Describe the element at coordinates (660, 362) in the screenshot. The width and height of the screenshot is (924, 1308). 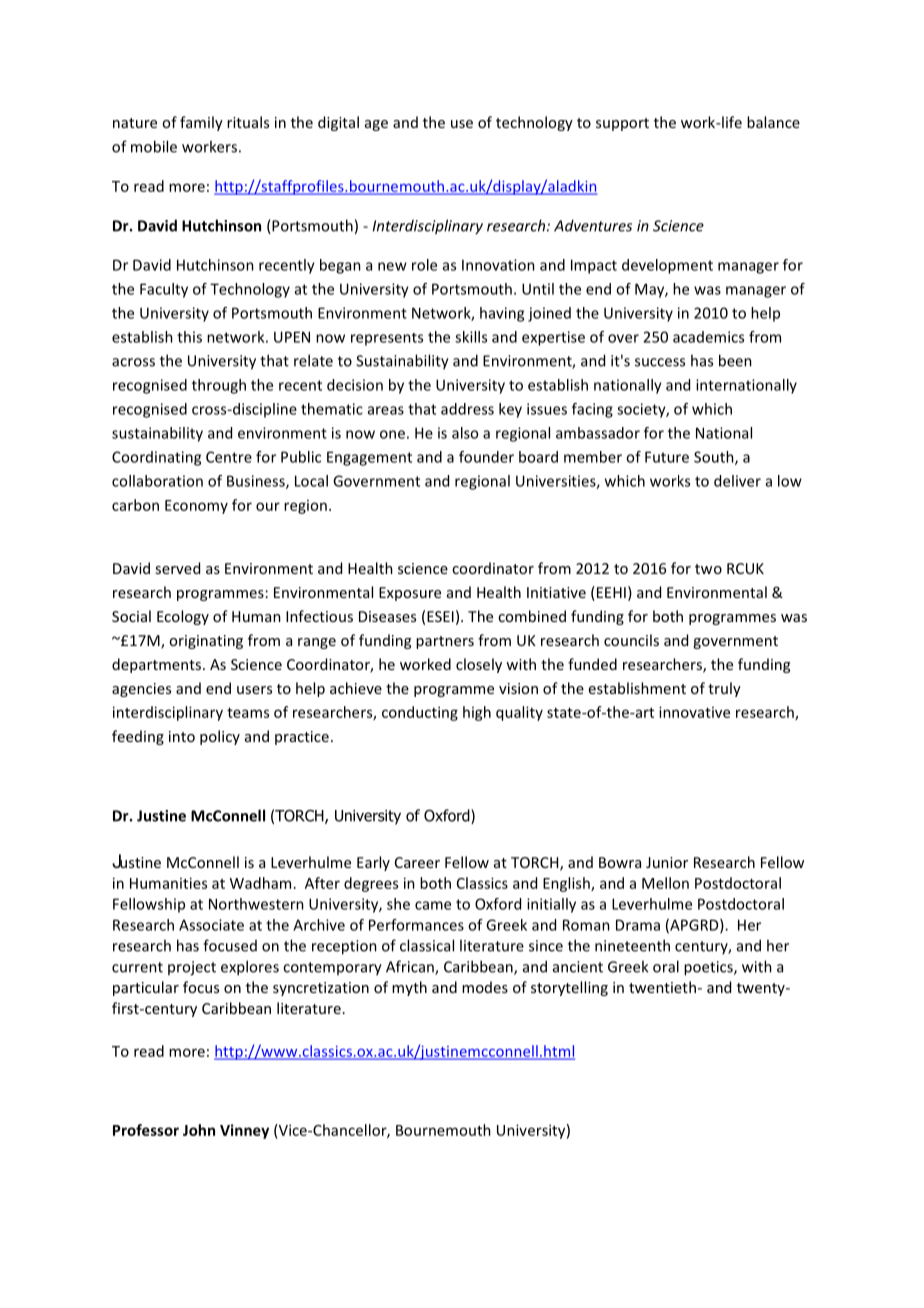
I see `success` at that location.
